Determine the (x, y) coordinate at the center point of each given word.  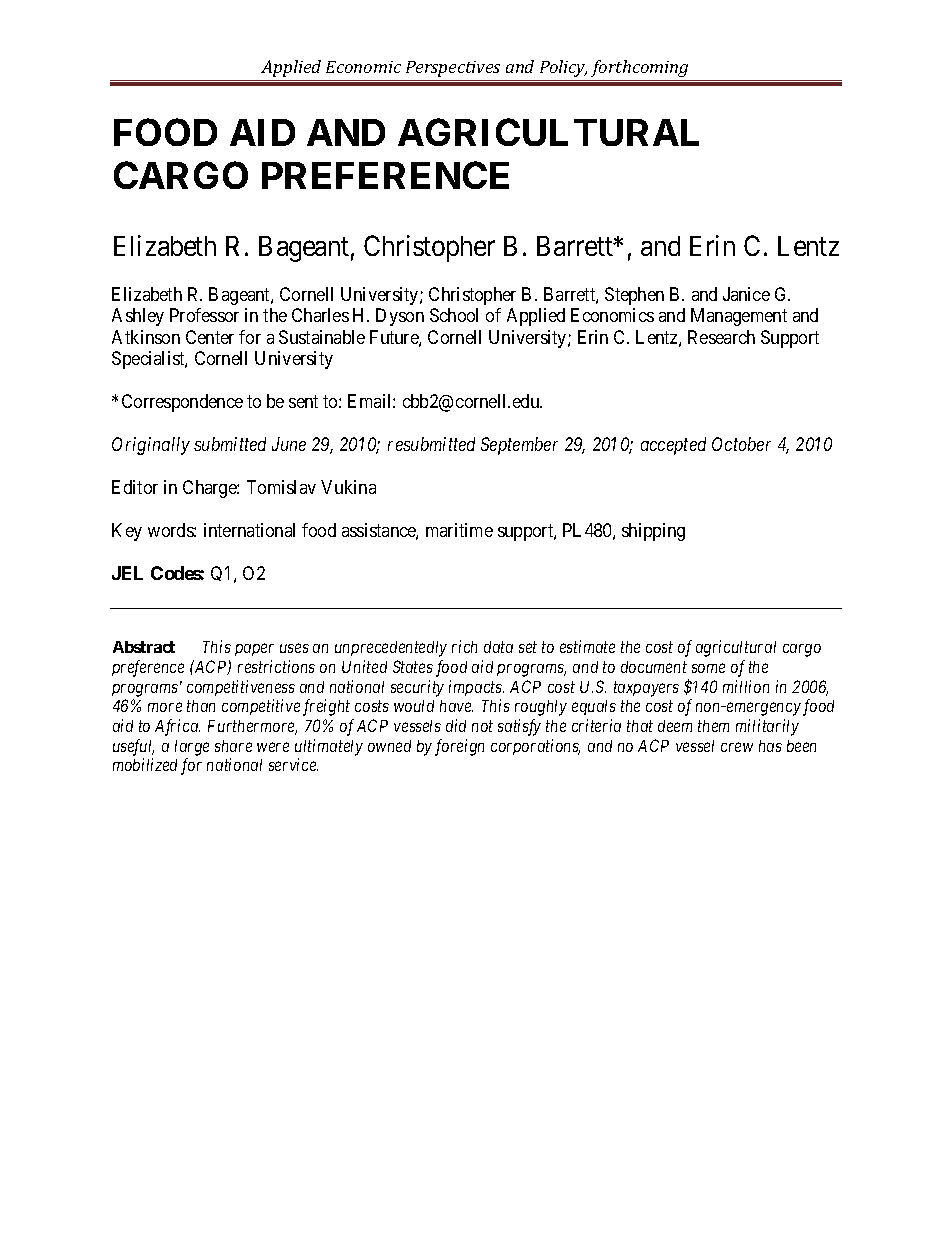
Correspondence (182, 403)
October (741, 444)
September (519, 446)
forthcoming (640, 70)
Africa (177, 727)
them (713, 726)
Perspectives (453, 69)
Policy (563, 68)
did (456, 725)
